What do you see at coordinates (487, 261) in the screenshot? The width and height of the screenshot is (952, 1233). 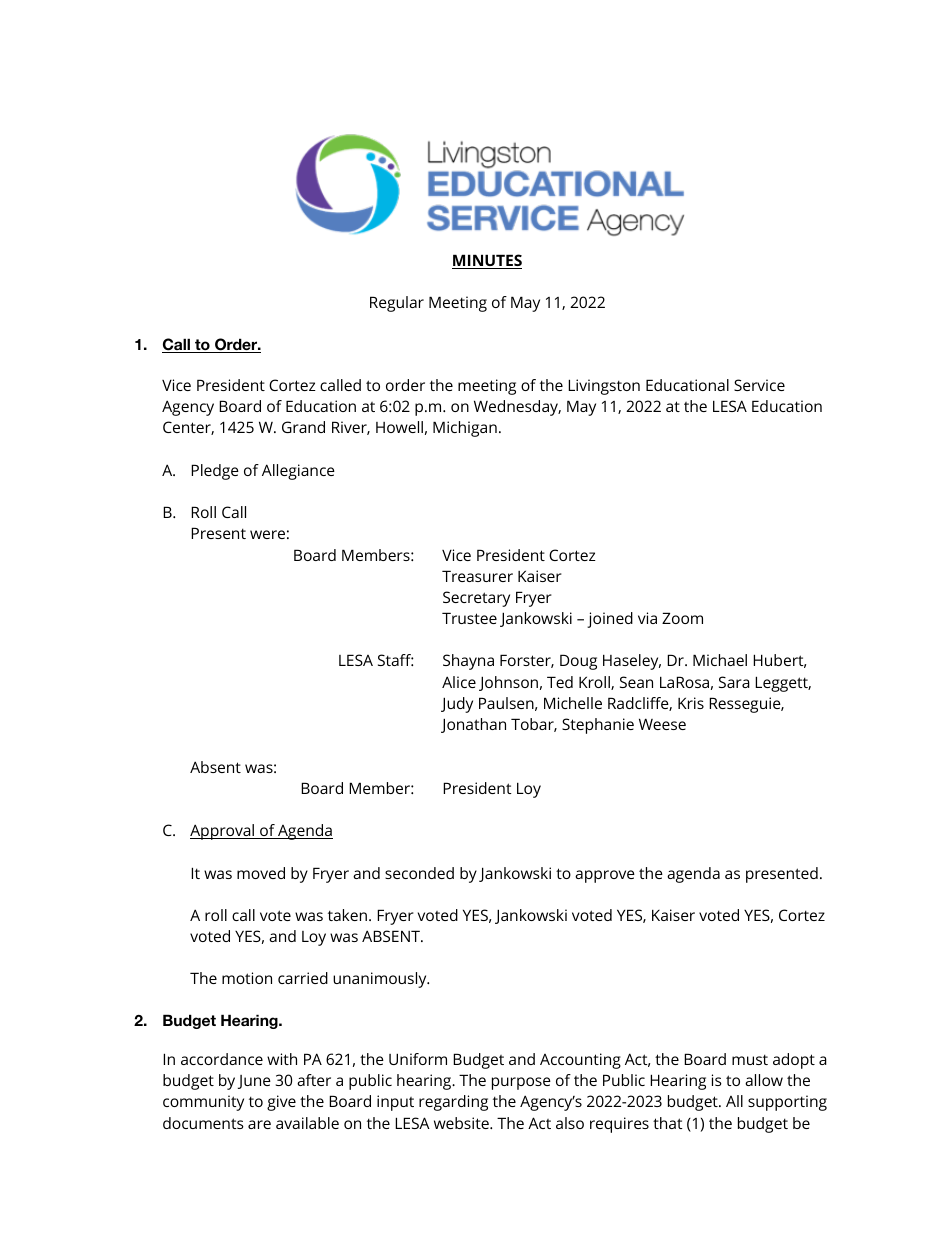 I see `MINUTES` at bounding box center [487, 261].
